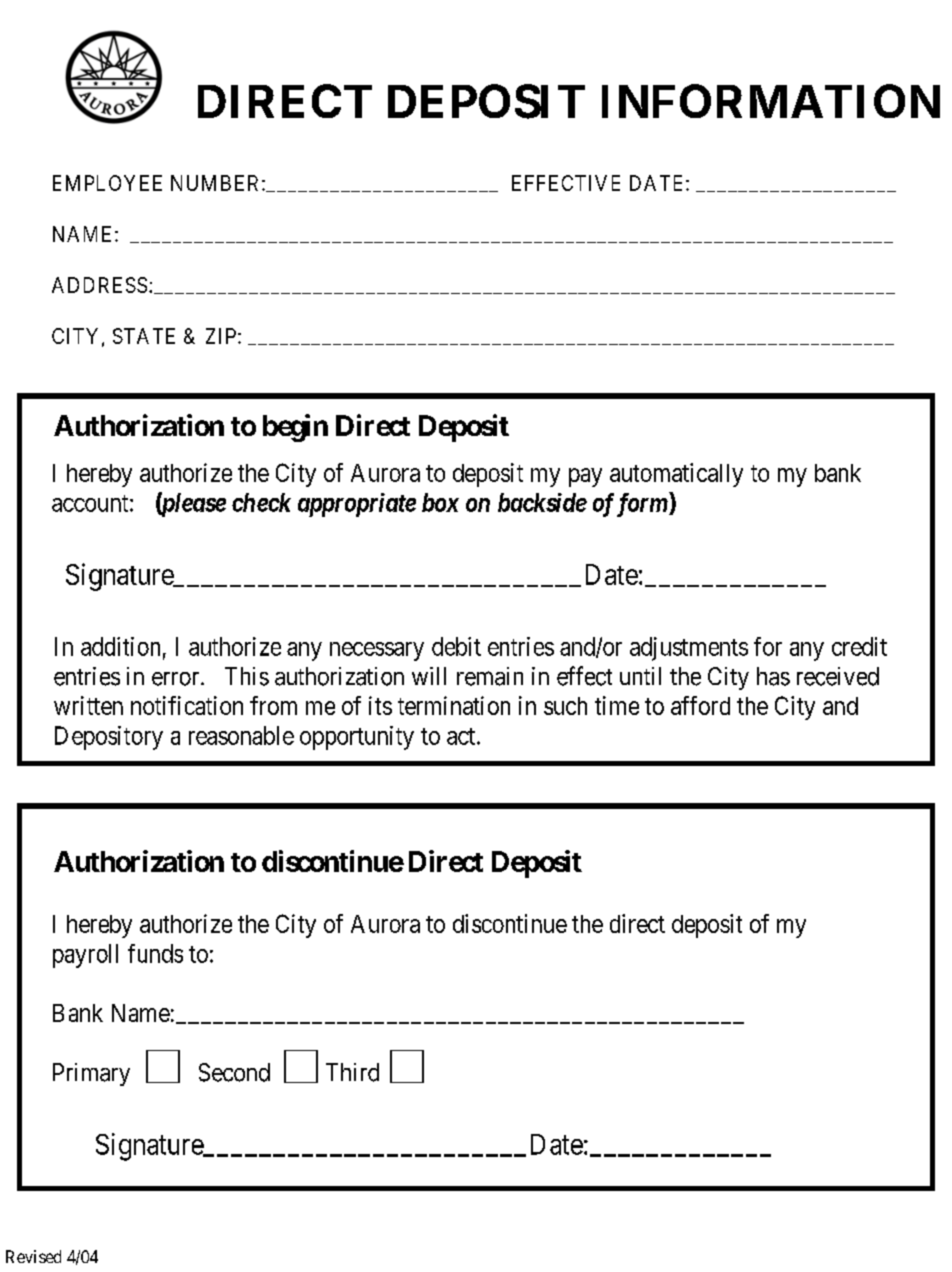 Image resolution: width=952 pixels, height=1272 pixels. I want to click on afford, so click(700, 705).
